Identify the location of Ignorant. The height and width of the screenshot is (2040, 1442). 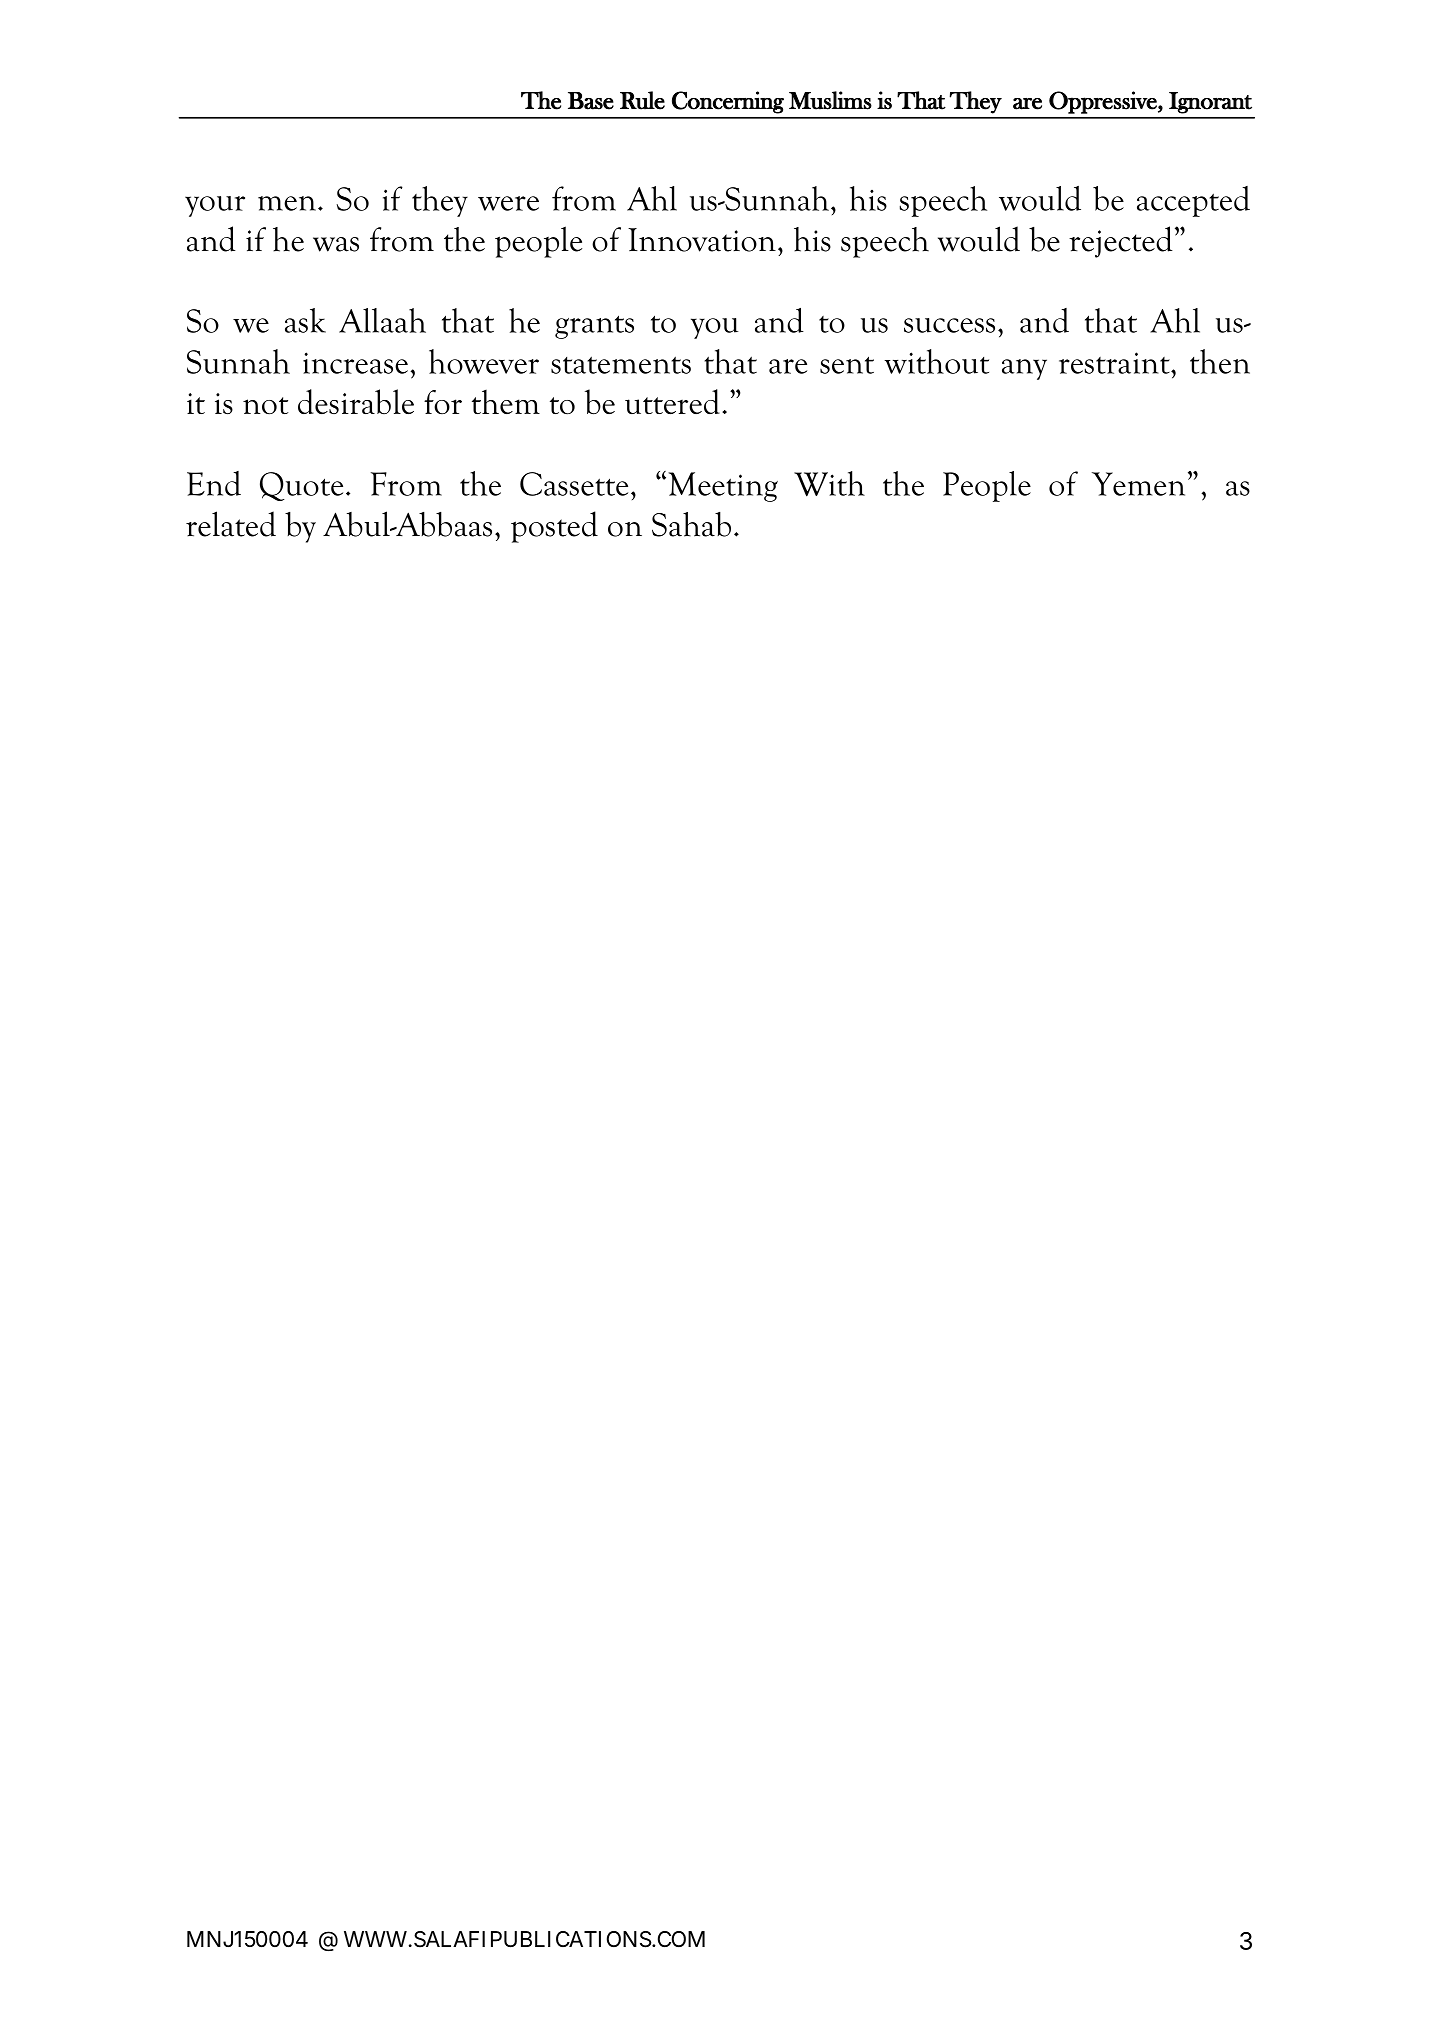
(1210, 103).
